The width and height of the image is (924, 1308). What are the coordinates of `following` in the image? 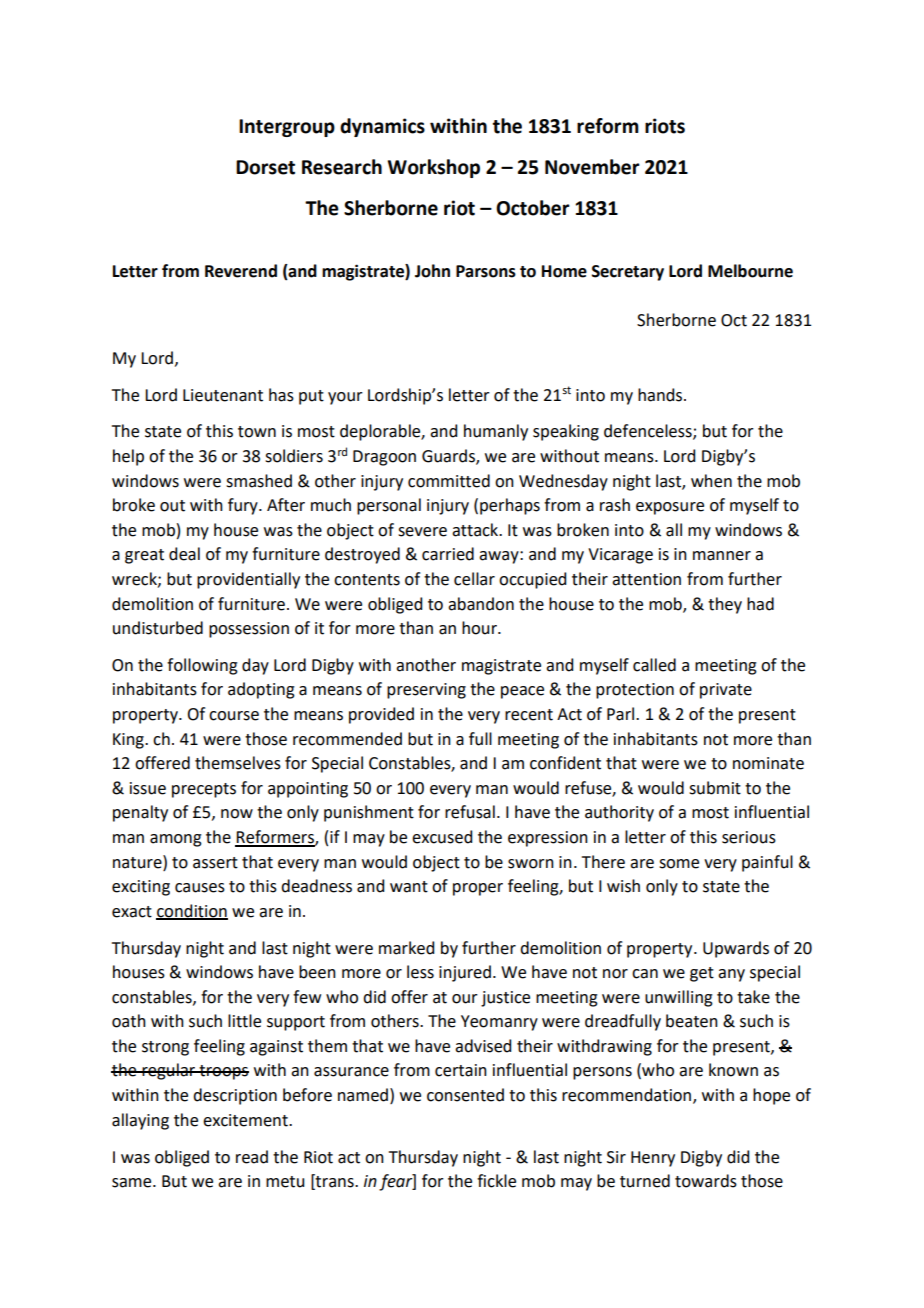 It's located at (202, 666).
